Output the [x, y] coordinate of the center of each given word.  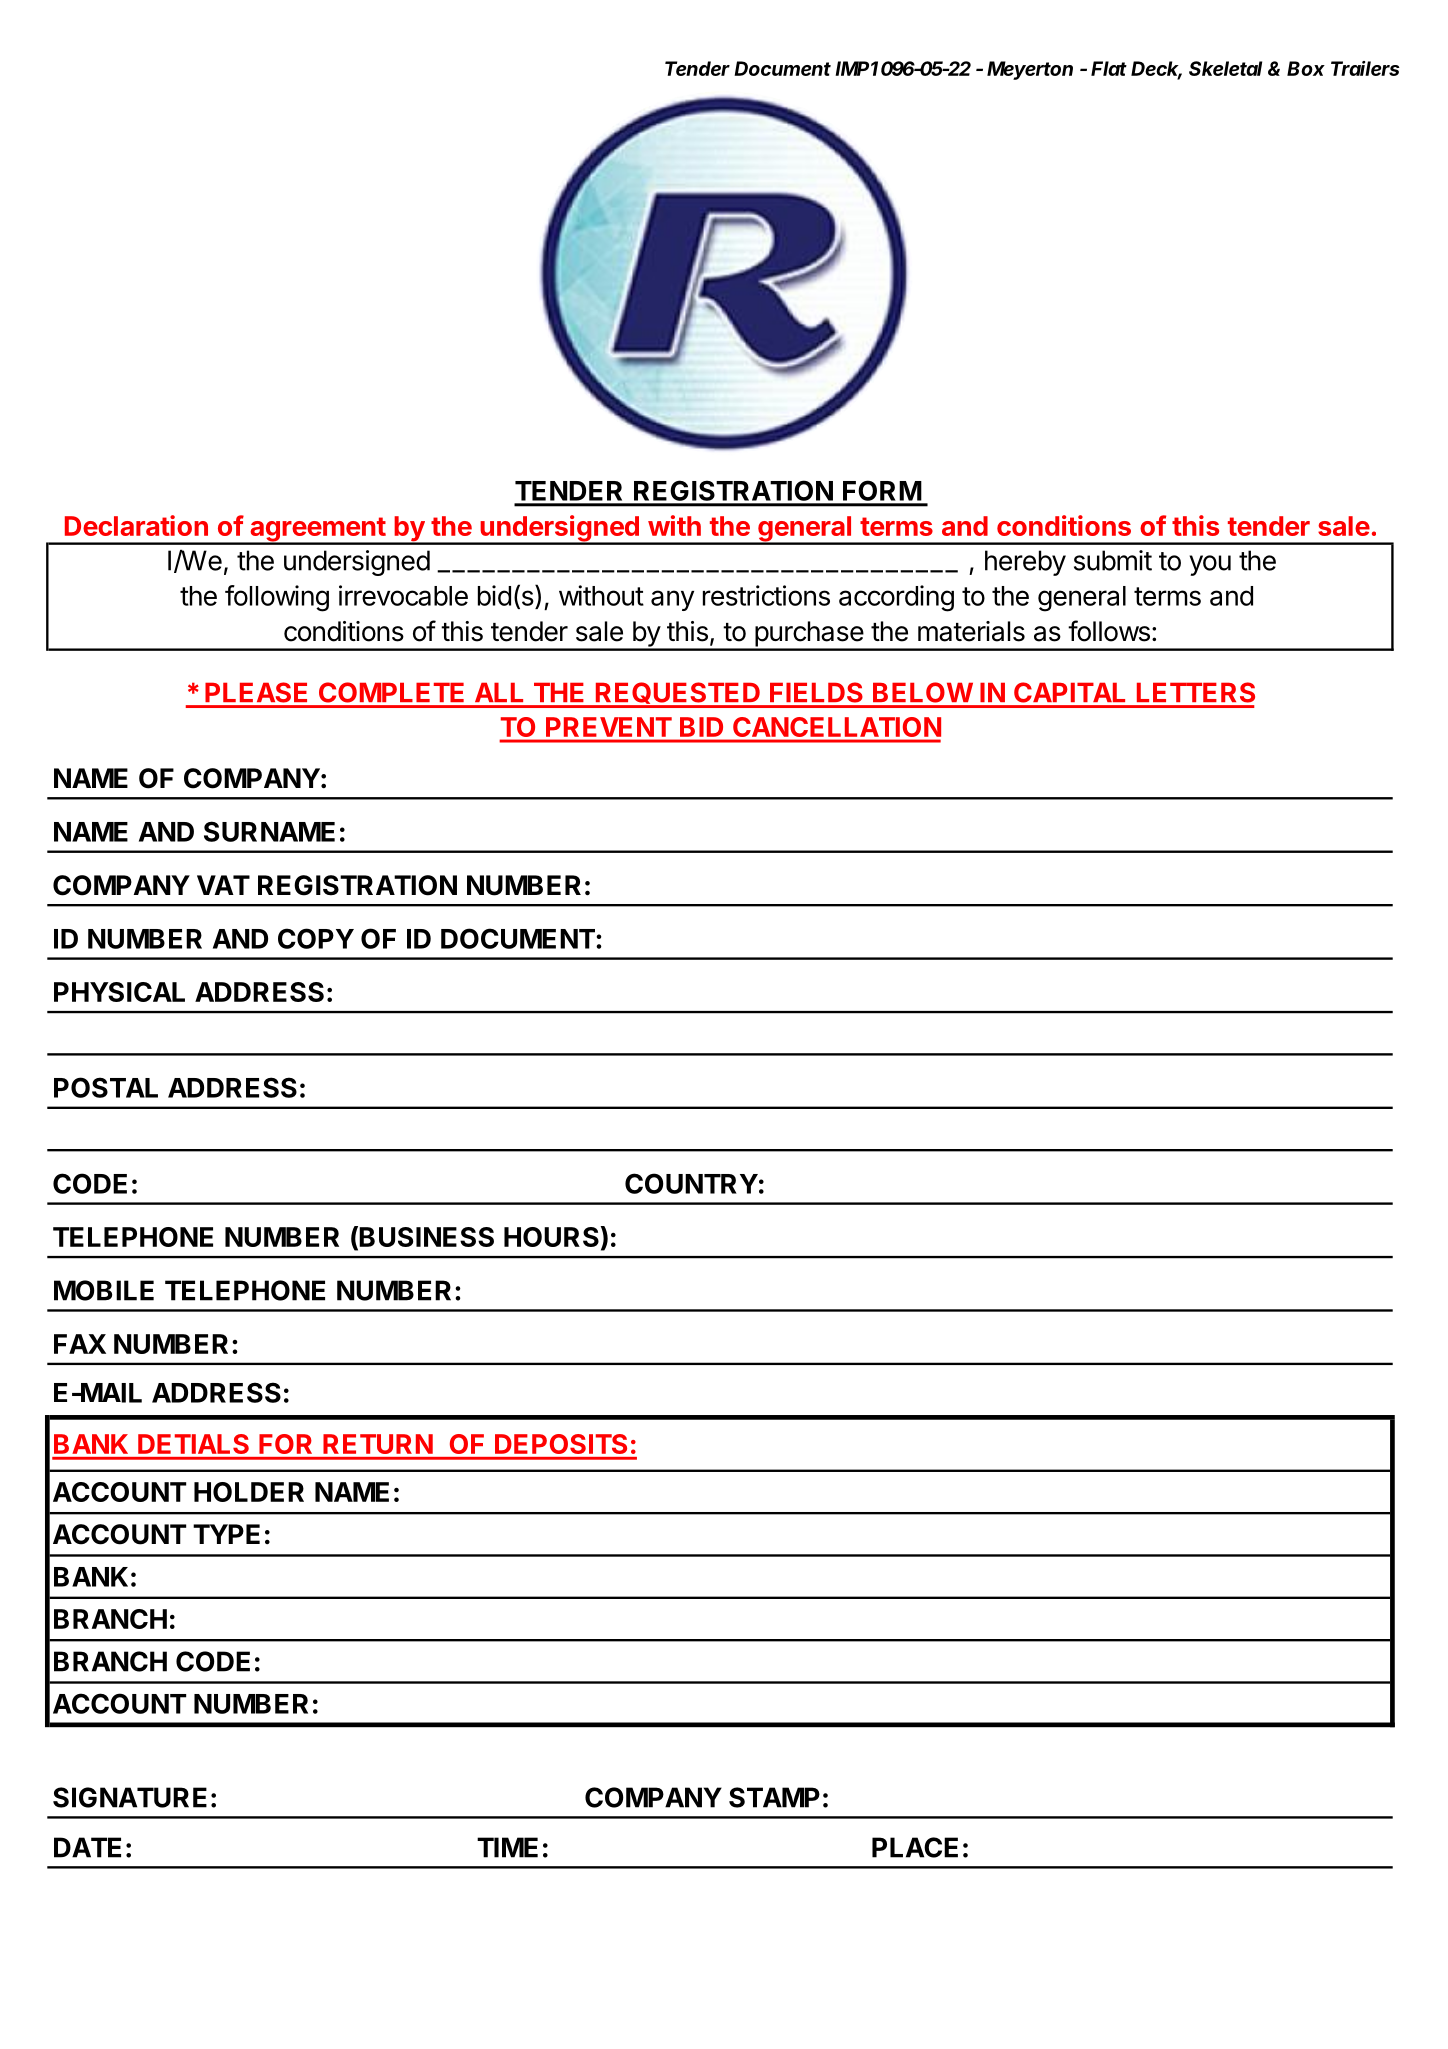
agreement [317, 530]
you [1210, 565]
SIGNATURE [130, 1797]
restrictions [766, 595]
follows [1109, 631]
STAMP [774, 1797]
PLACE [915, 1847]
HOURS [551, 1237]
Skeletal [1225, 68]
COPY [316, 938]
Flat [1109, 68]
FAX [80, 1344]
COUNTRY [691, 1183]
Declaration [136, 525]
